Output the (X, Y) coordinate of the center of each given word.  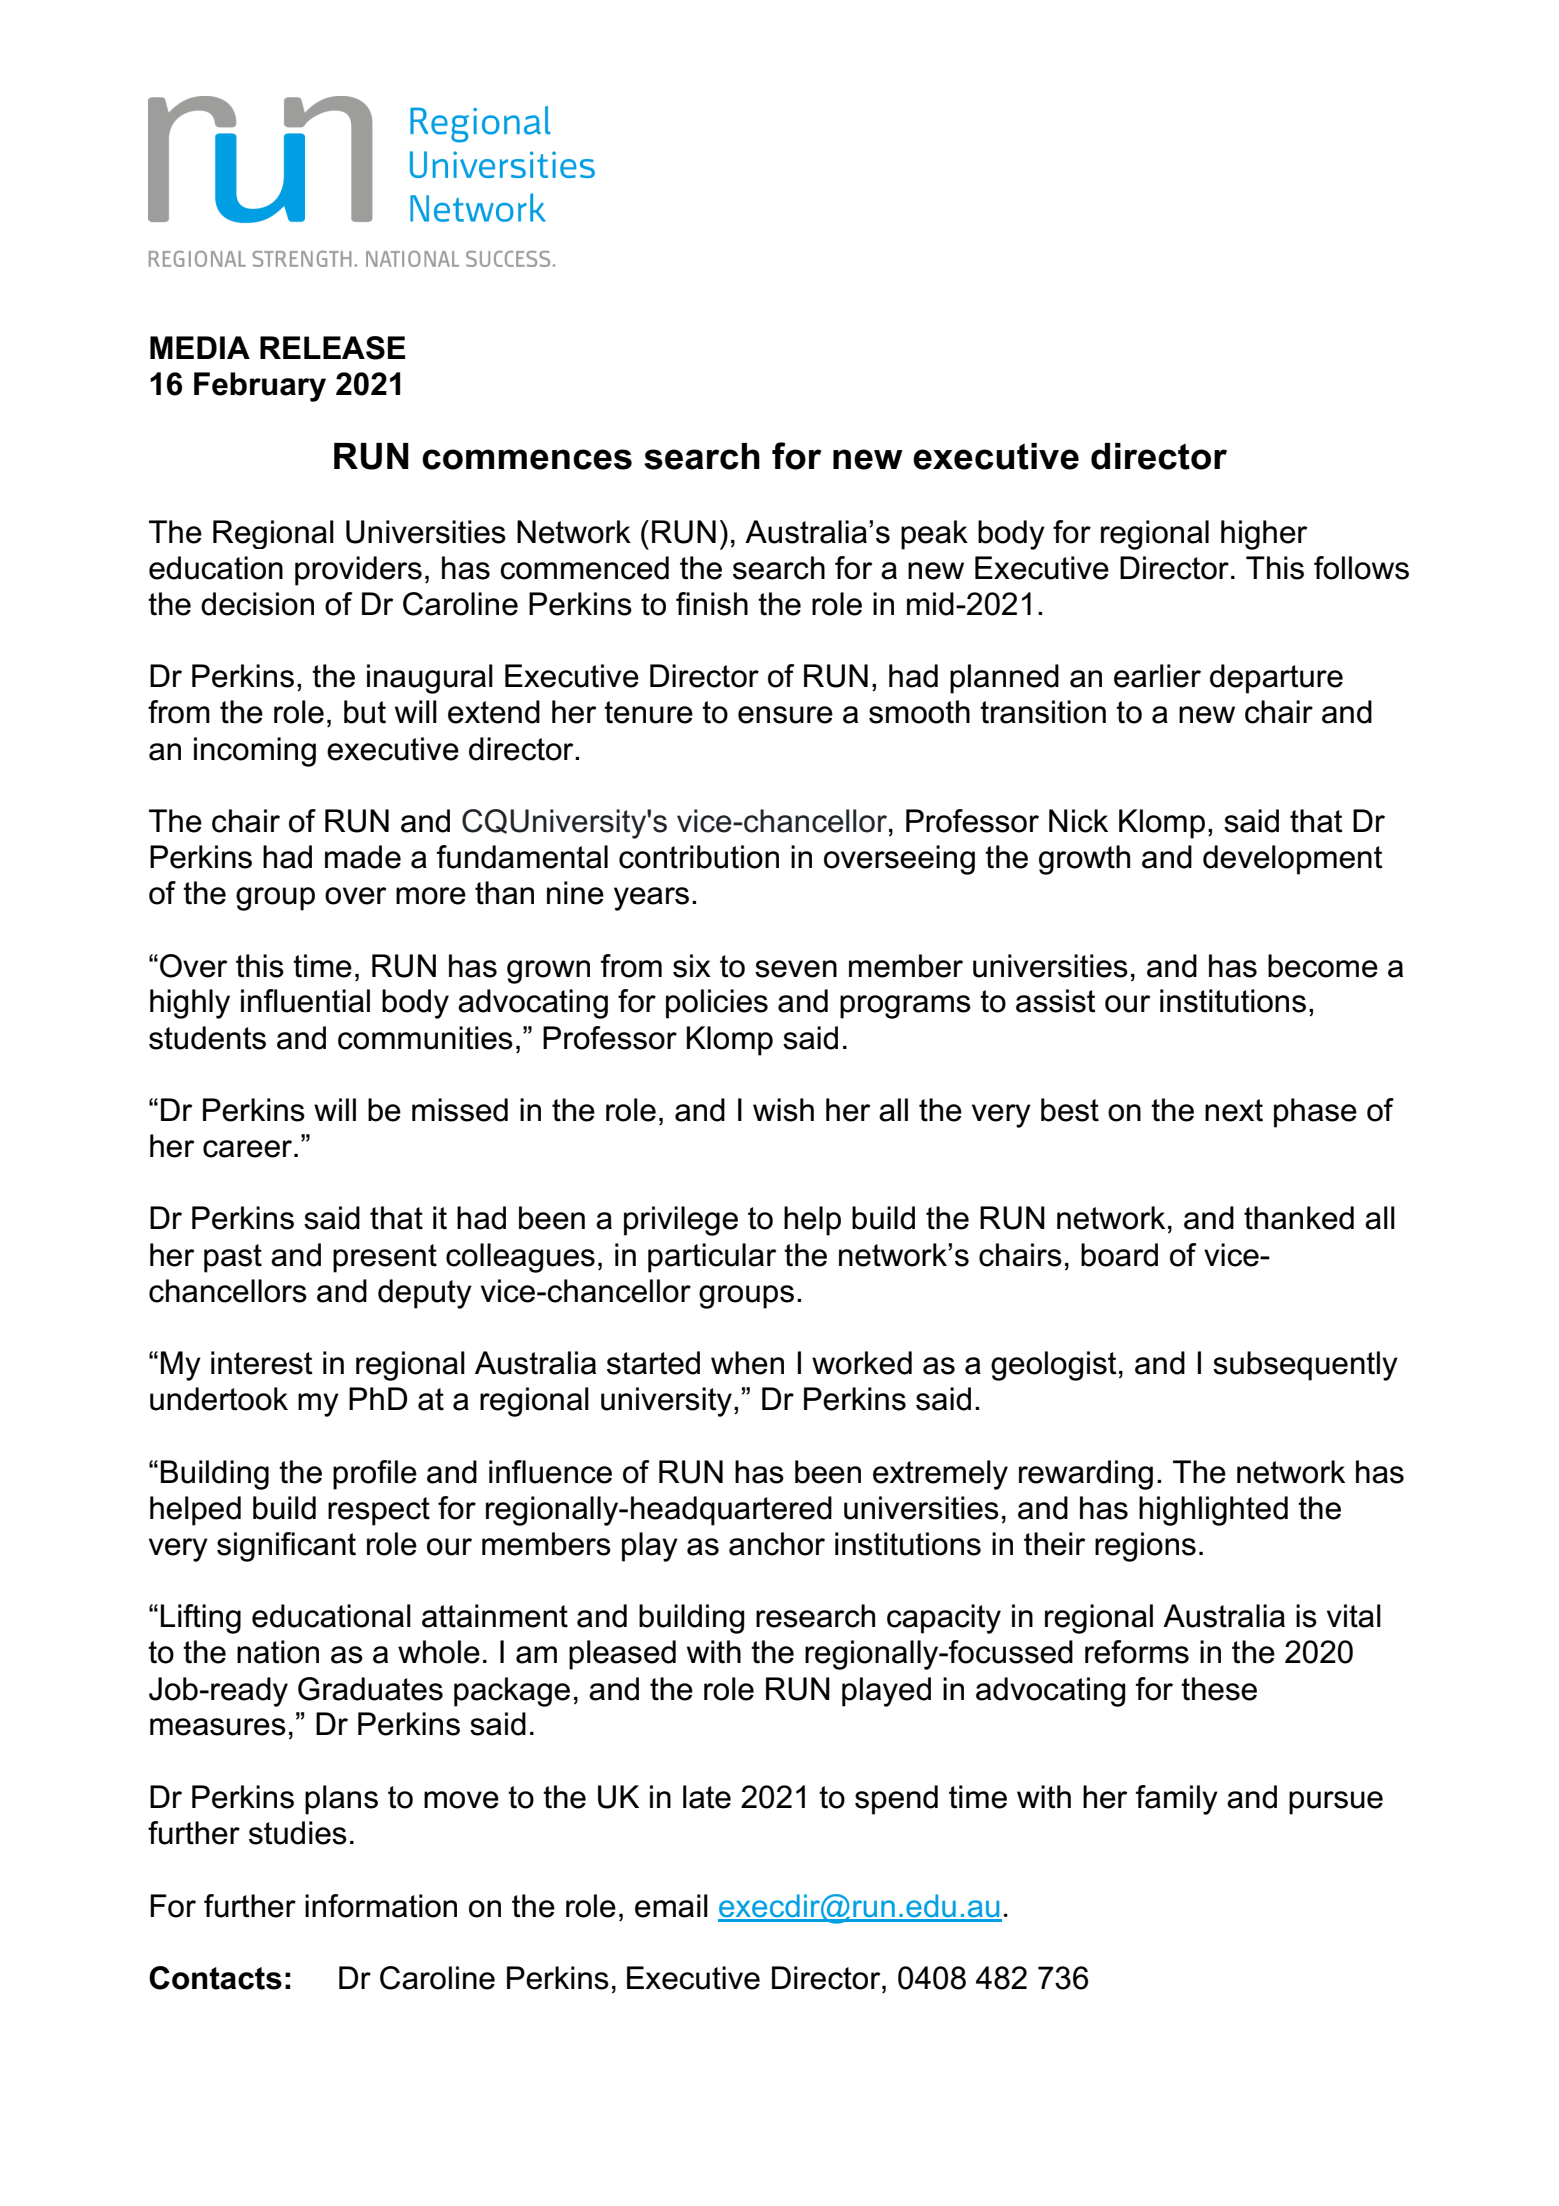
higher (1264, 535)
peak (934, 535)
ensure (785, 715)
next (1234, 1110)
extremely (940, 1475)
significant (286, 1547)
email (671, 1906)
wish (783, 1110)
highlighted (1213, 1511)
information (381, 1906)
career (249, 1149)
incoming (255, 752)
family (1177, 1800)
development (1293, 860)
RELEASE (333, 348)
